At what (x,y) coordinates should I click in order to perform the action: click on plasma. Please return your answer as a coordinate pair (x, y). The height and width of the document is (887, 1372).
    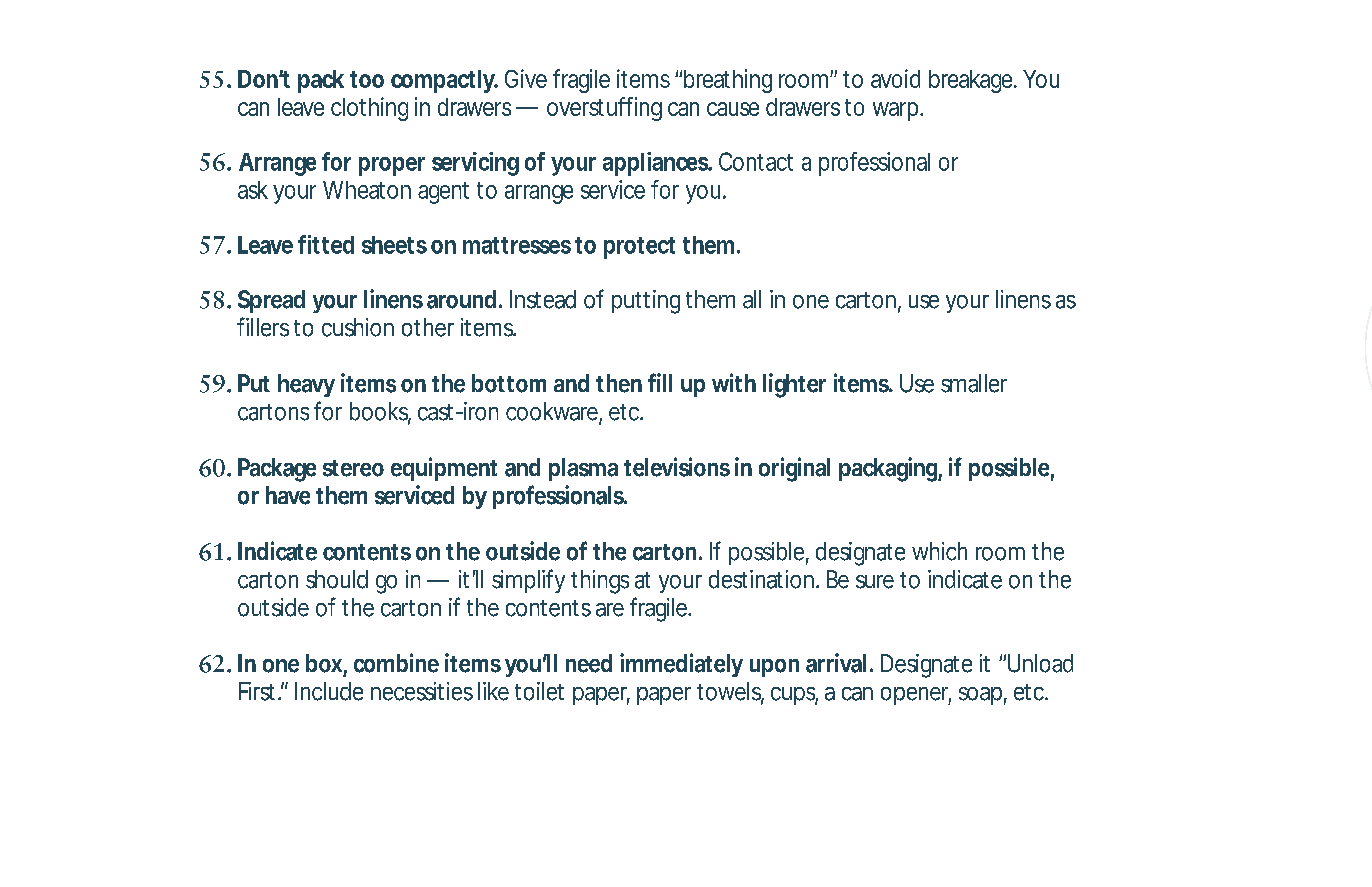
    Looking at the image, I should click on (583, 469).
